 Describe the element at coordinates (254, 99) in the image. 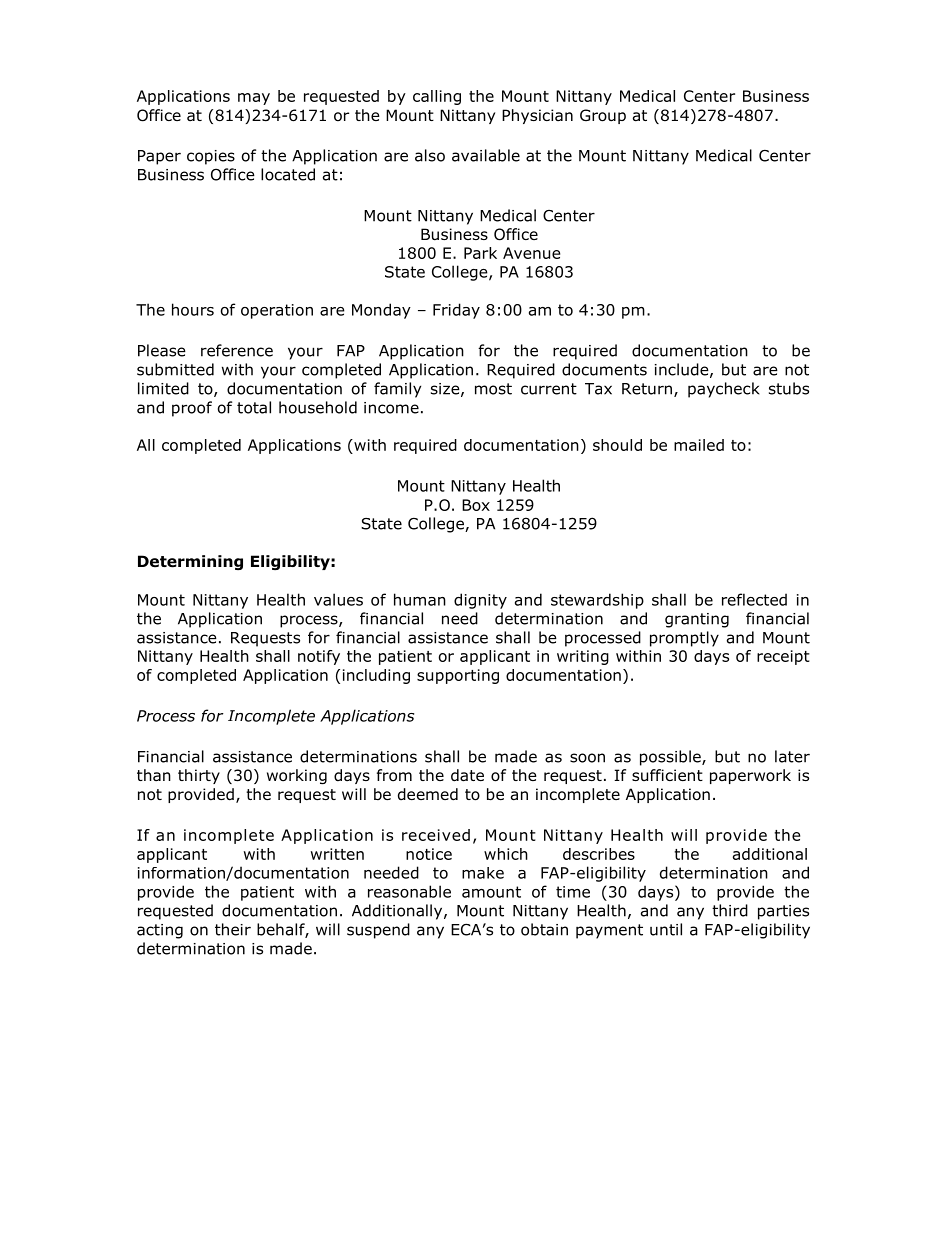

I see `may` at that location.
